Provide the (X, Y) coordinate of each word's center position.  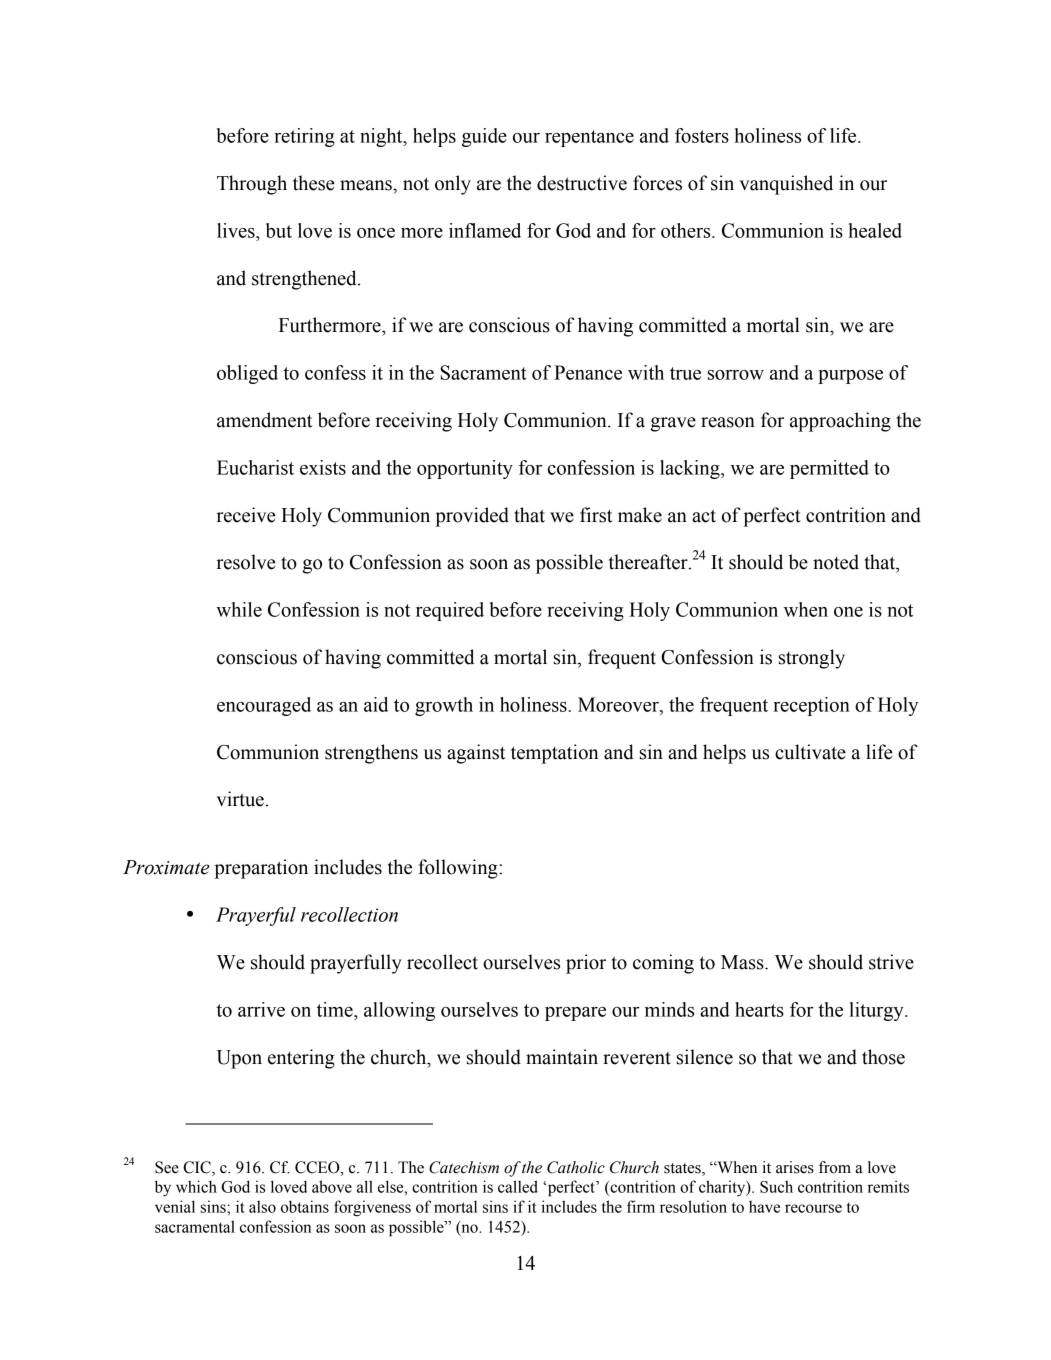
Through (252, 185)
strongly (812, 659)
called (518, 1186)
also (262, 1207)
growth (444, 706)
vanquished (786, 185)
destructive (582, 183)
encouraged (264, 706)
